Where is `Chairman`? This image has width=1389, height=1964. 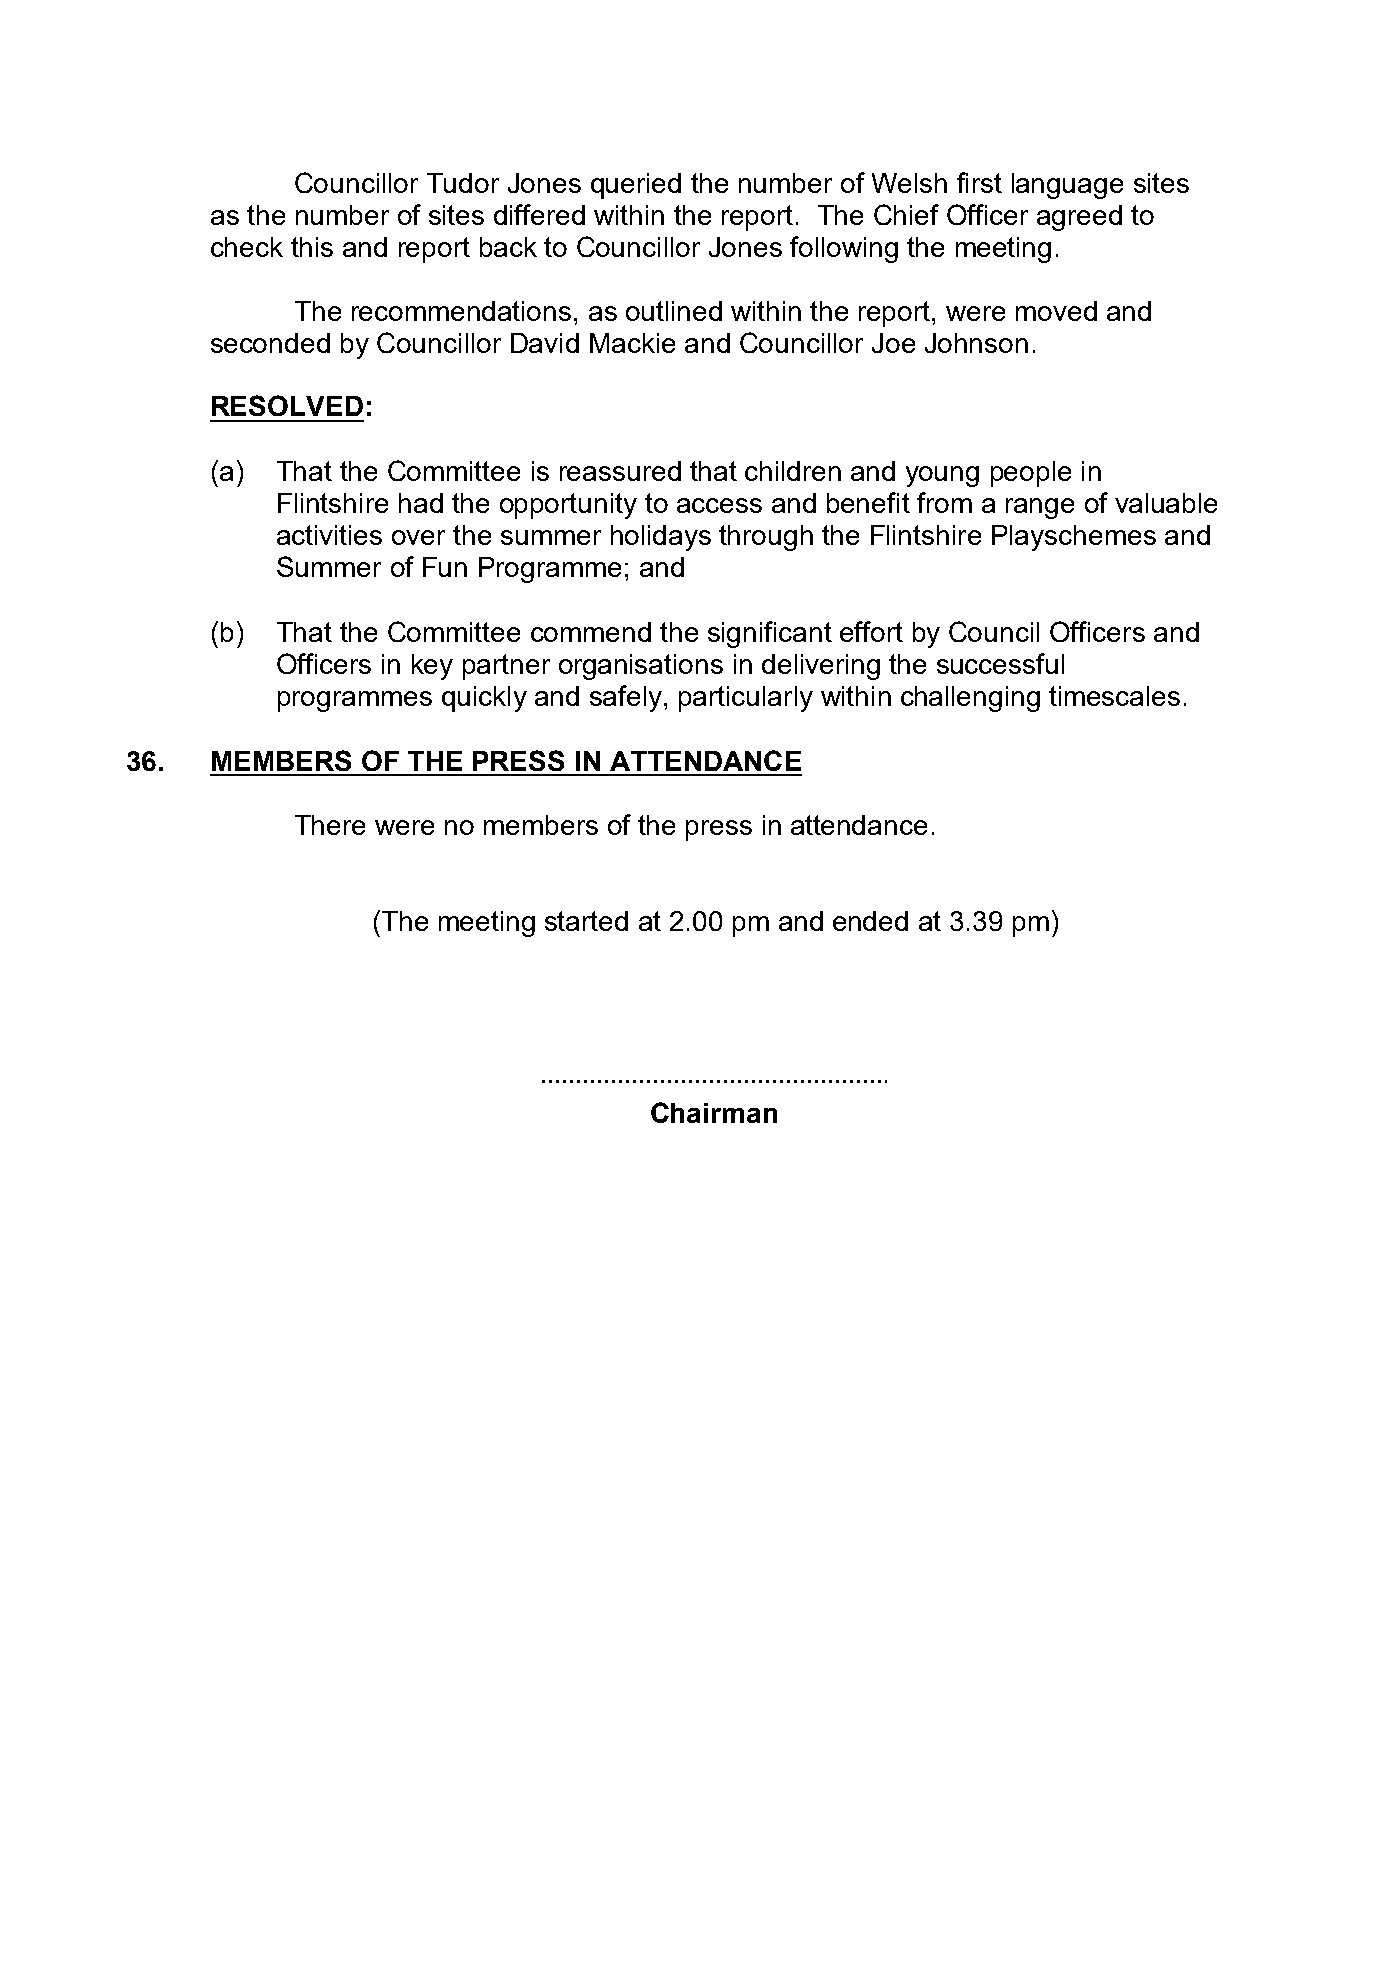 Chairman is located at coordinates (714, 1112).
